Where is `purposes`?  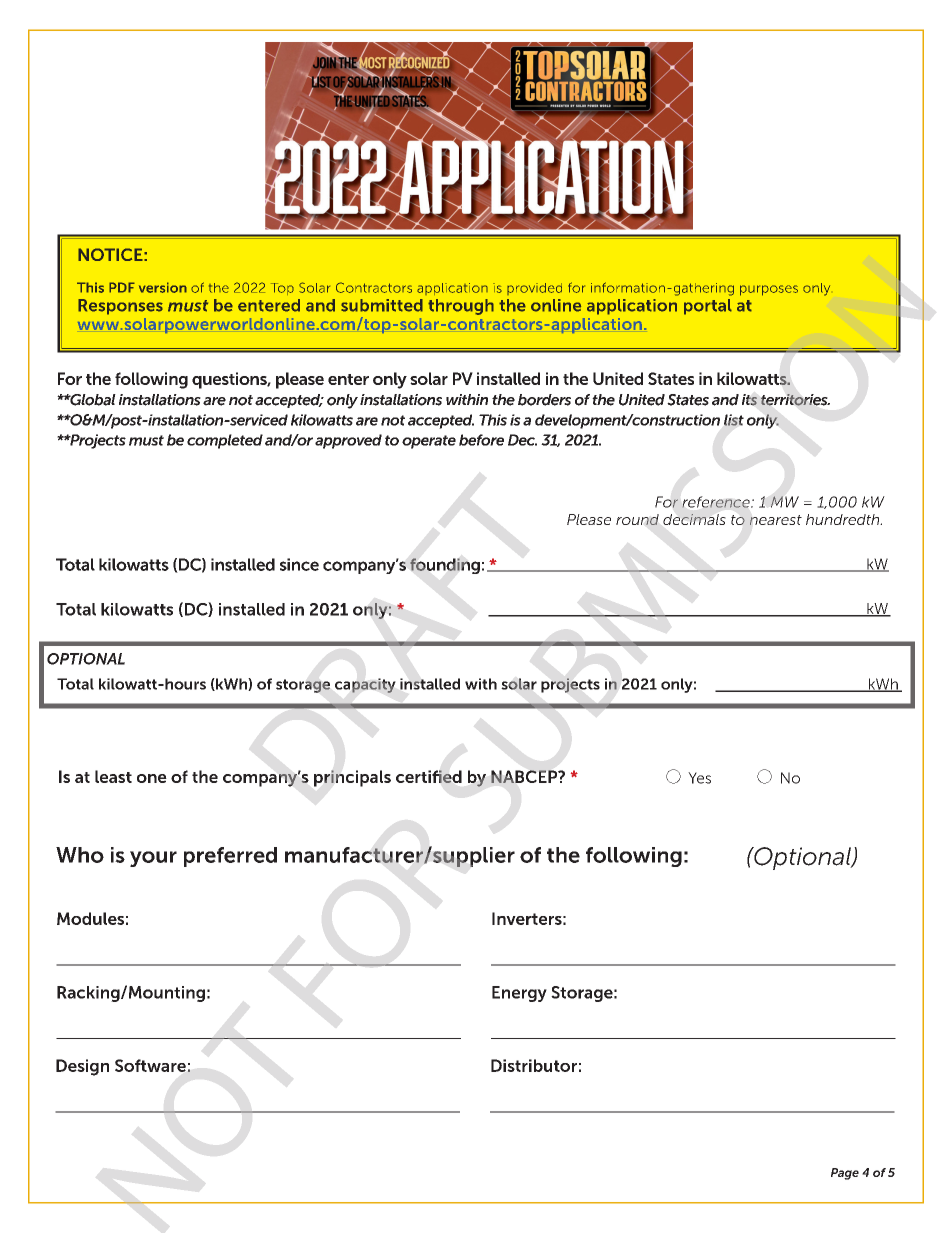 purposes is located at coordinates (769, 290).
